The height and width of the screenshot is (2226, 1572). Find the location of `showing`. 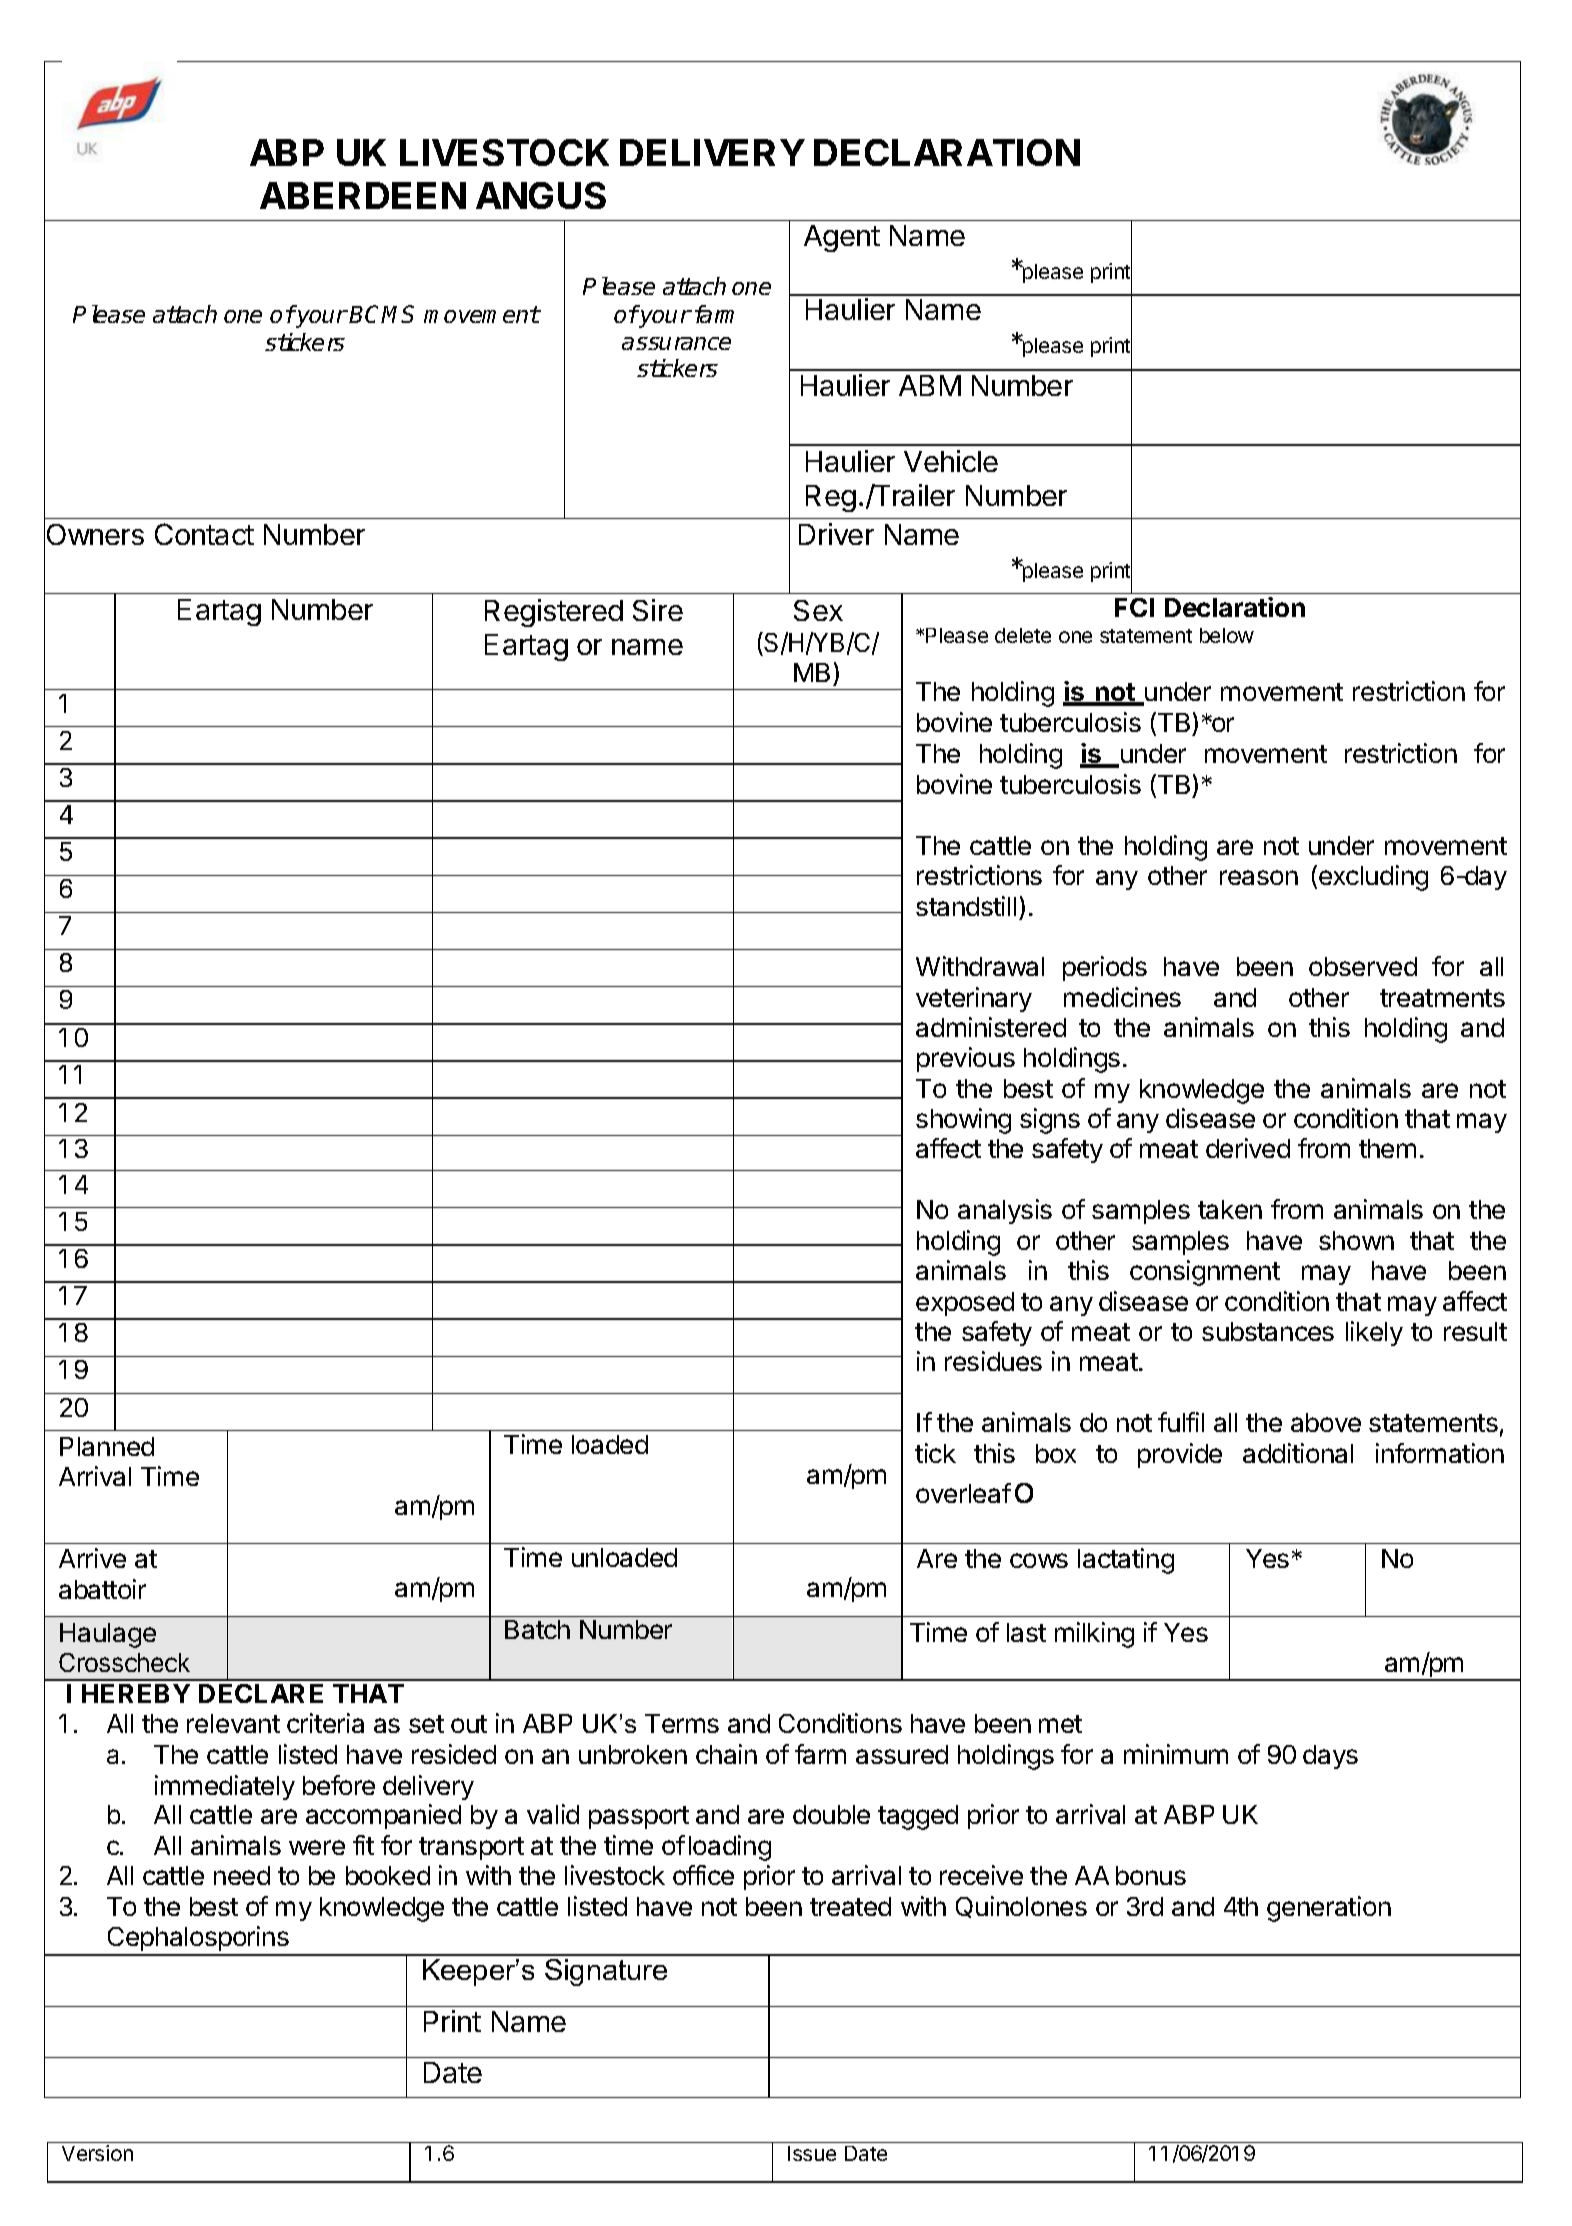

showing is located at coordinates (963, 1121).
